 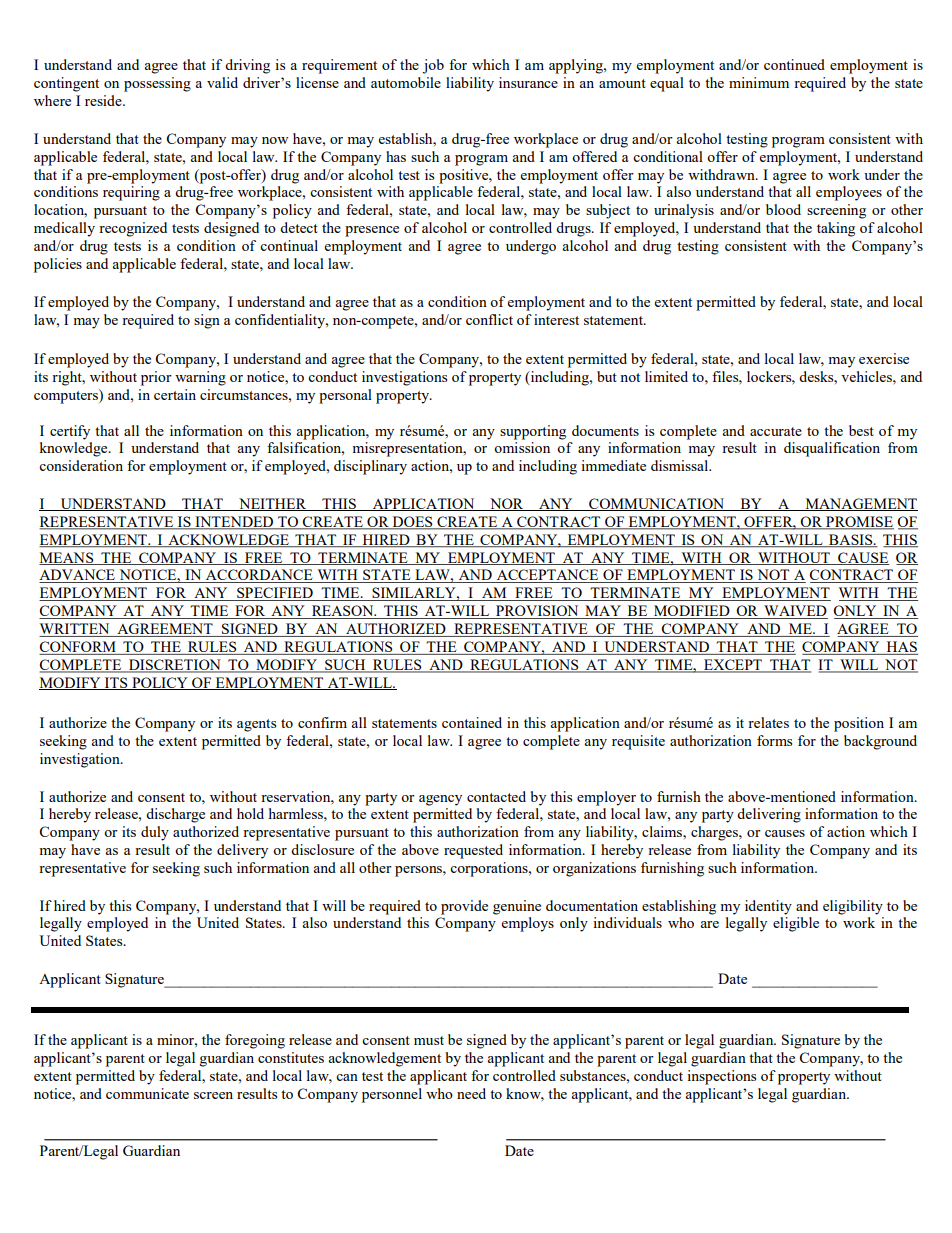 What do you see at coordinates (433, 66) in the screenshot?
I see `job` at bounding box center [433, 66].
